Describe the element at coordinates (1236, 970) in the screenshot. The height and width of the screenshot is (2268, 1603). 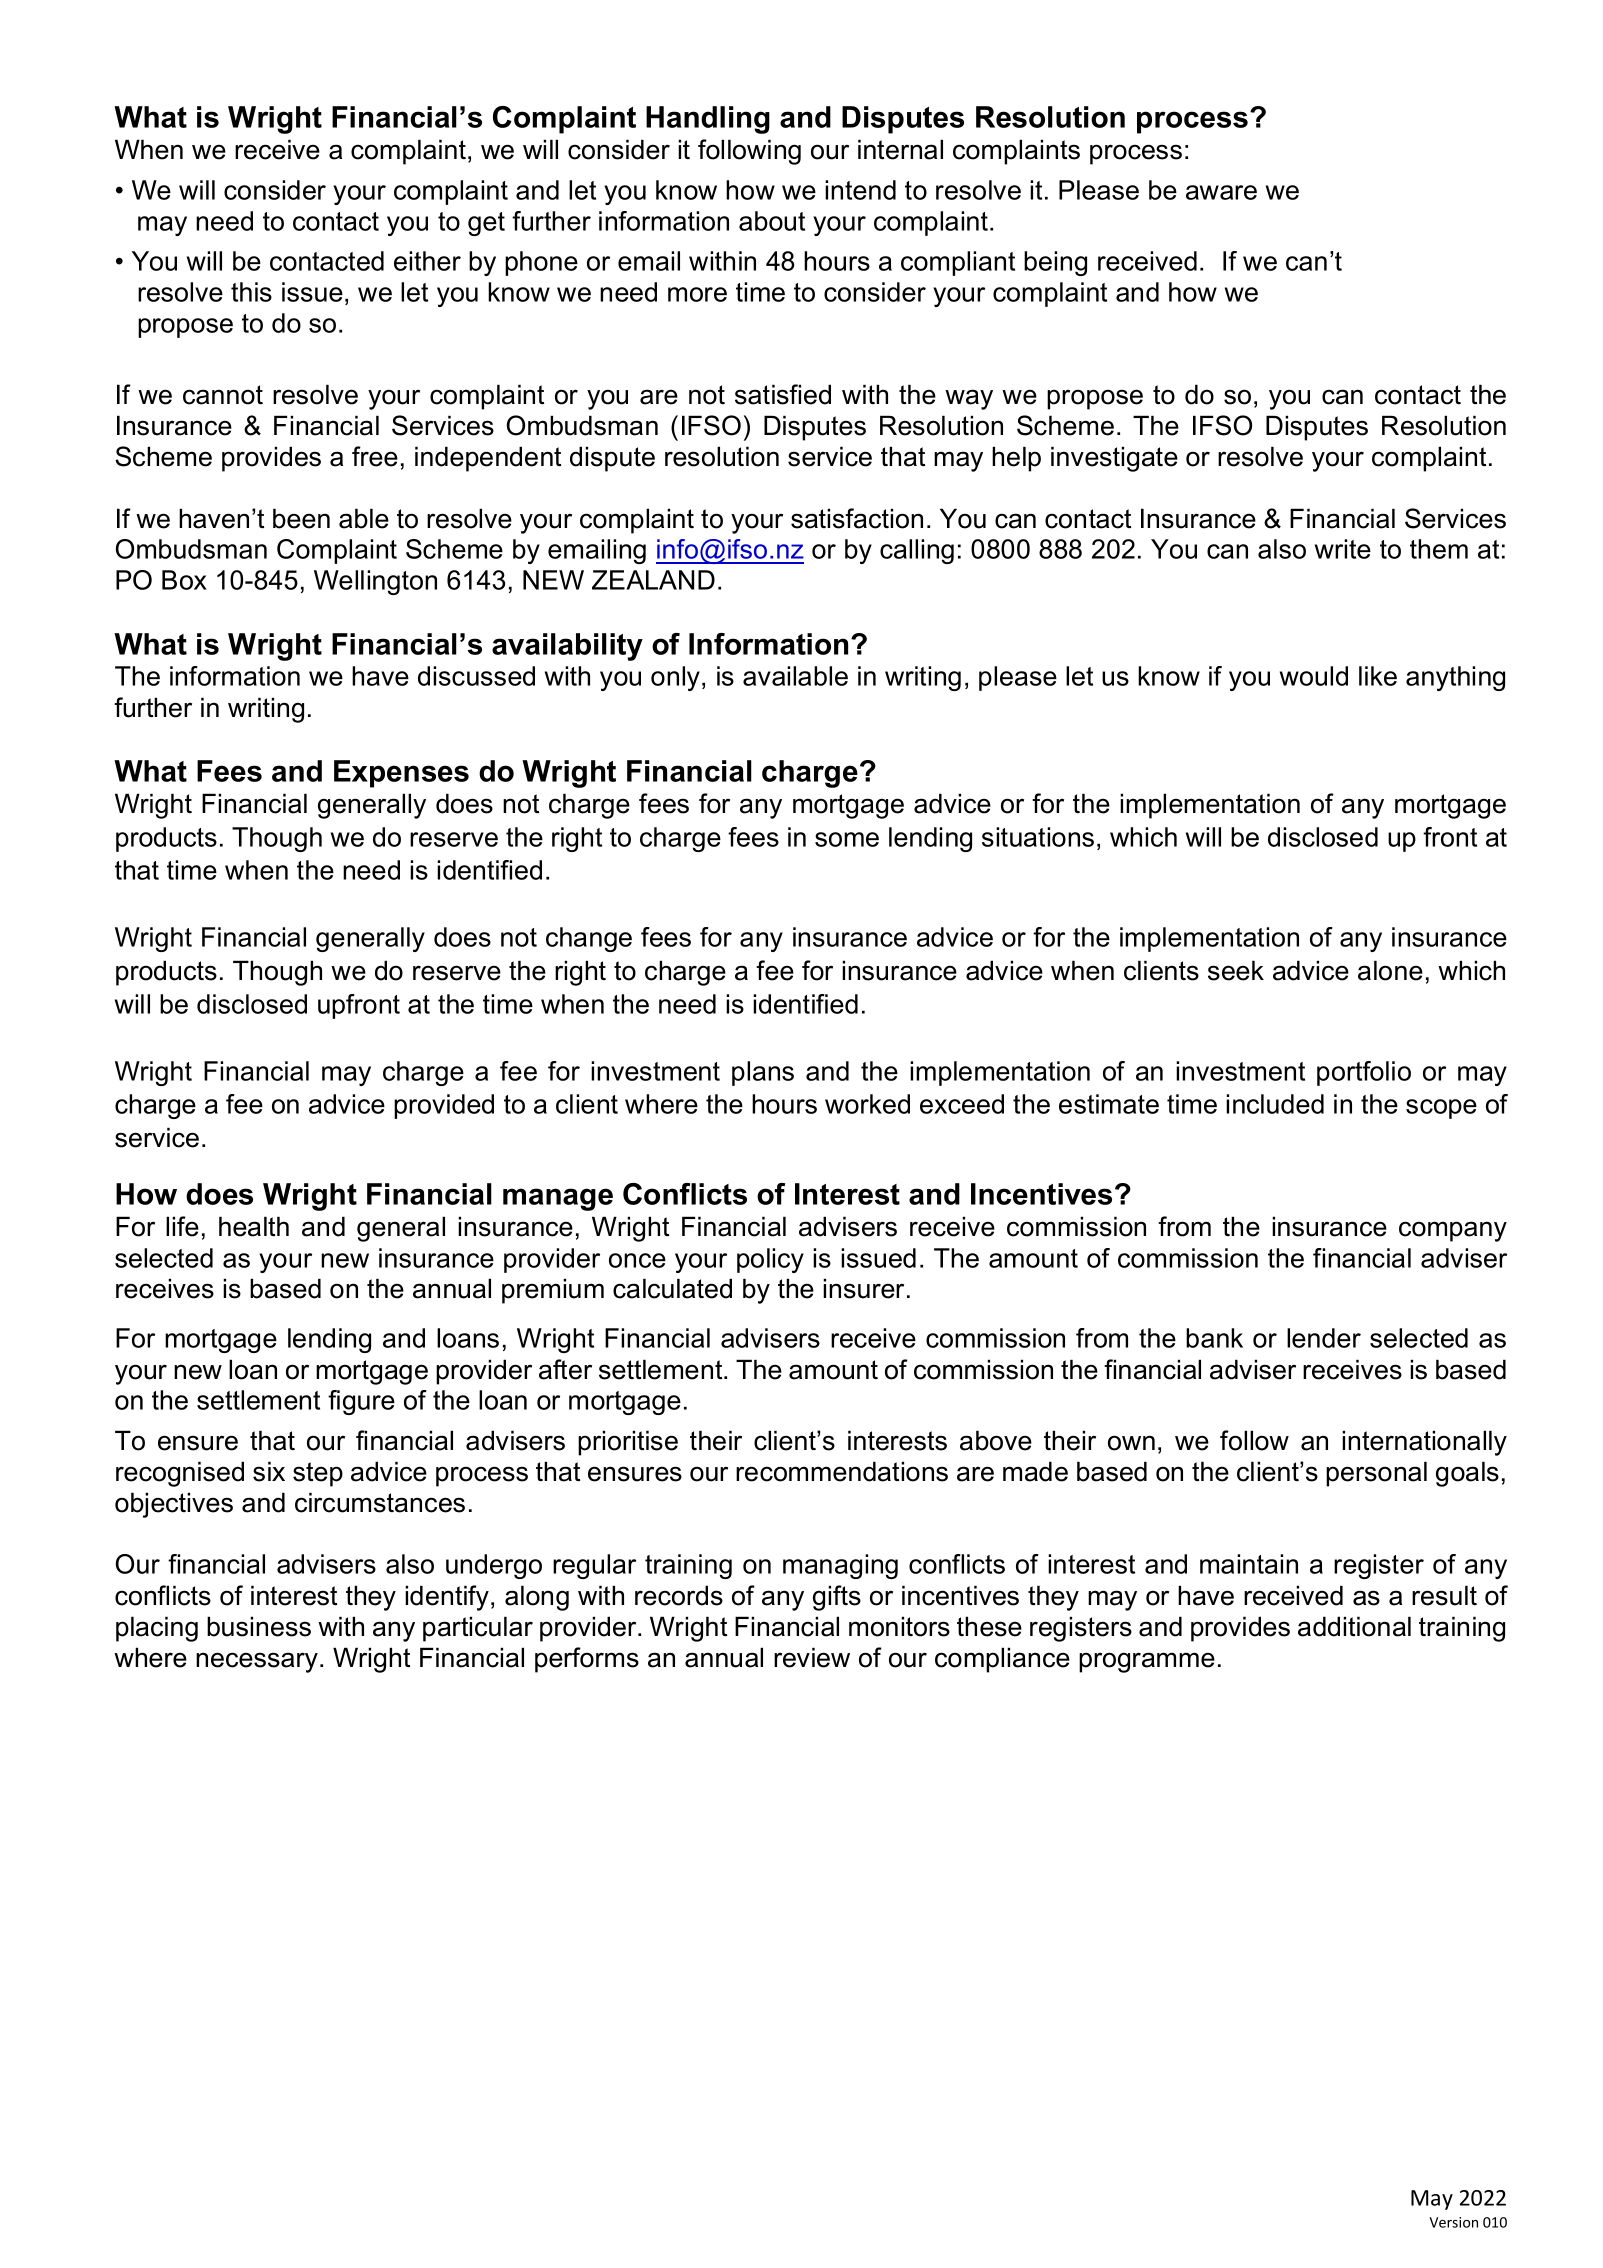
I see `seek` at that location.
